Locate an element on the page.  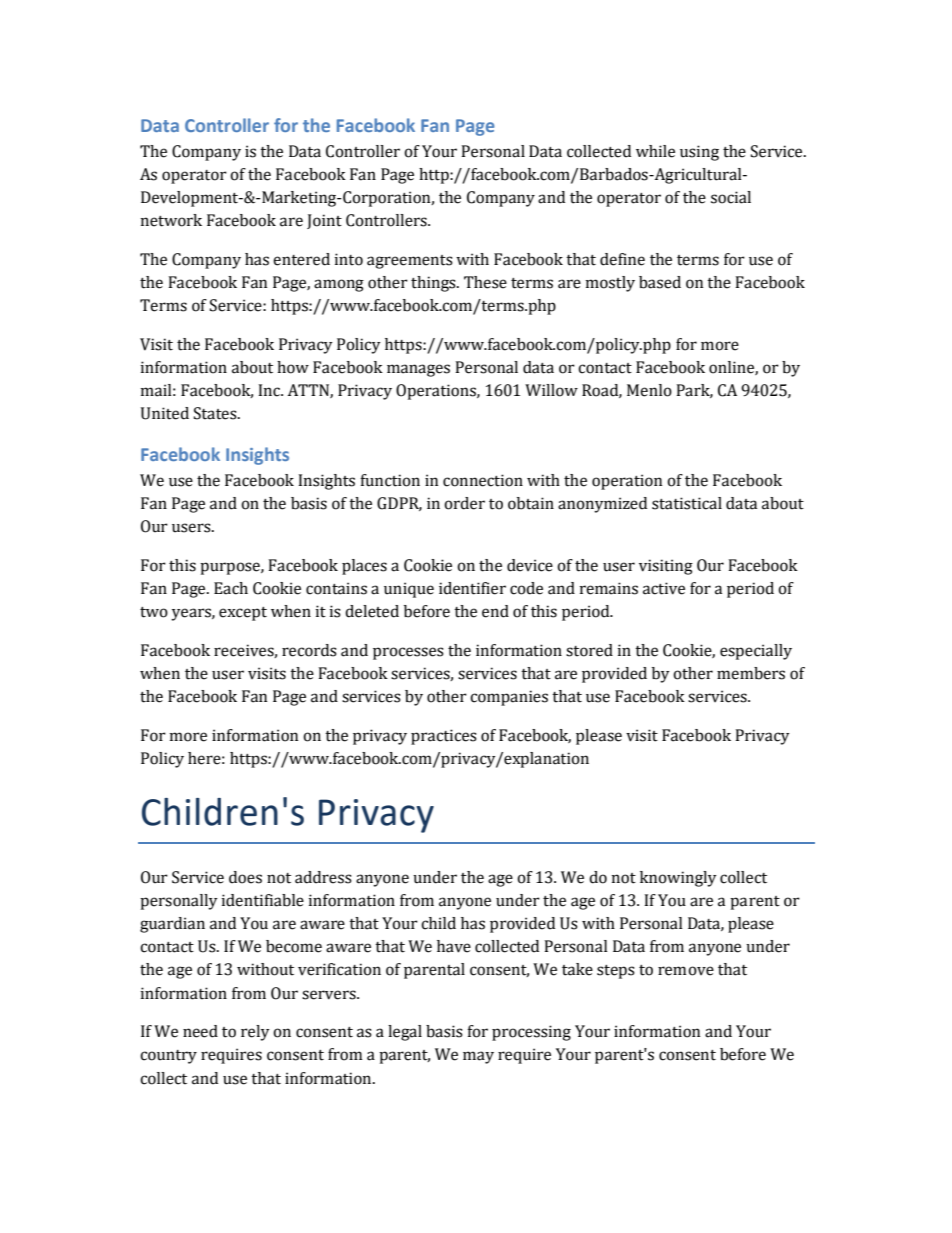
does is located at coordinates (245, 877).
